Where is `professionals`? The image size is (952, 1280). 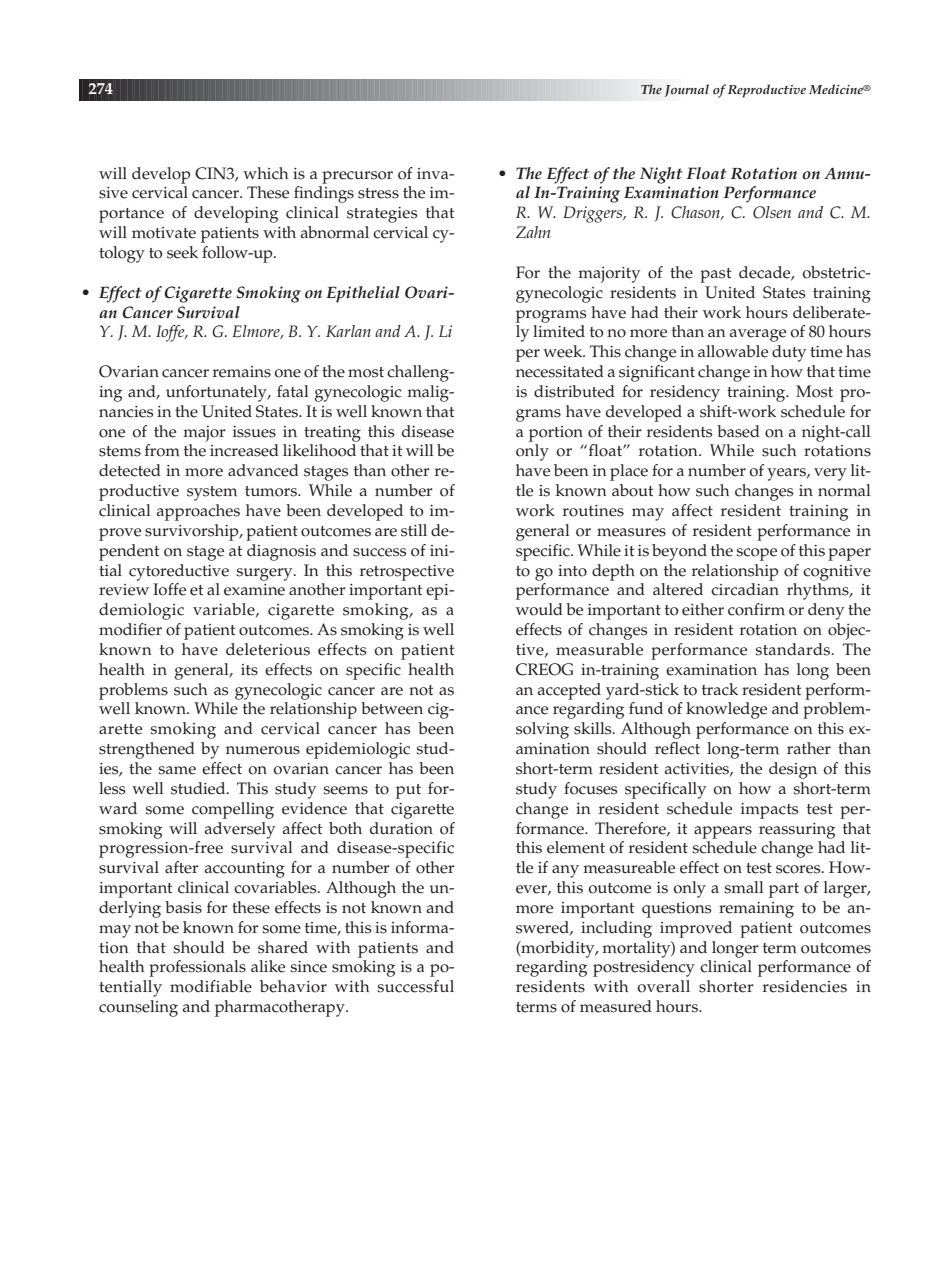
professionals is located at coordinates (197, 968).
